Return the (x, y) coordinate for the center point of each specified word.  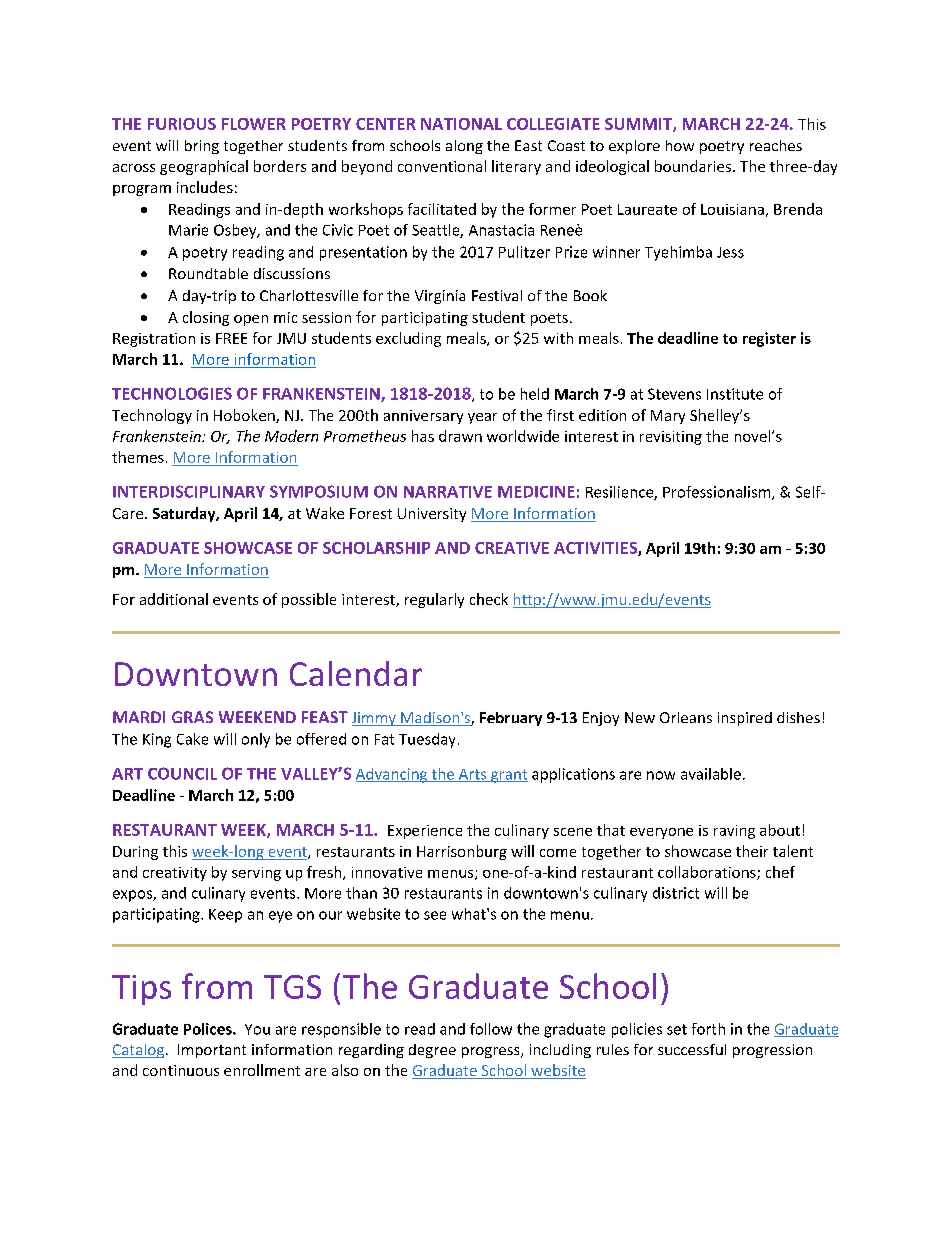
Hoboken (245, 416)
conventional (442, 166)
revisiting (671, 438)
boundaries (694, 166)
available (711, 774)
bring (202, 147)
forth (708, 1029)
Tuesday (427, 740)
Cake (192, 739)
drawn (460, 436)
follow (491, 1029)
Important (212, 1051)
